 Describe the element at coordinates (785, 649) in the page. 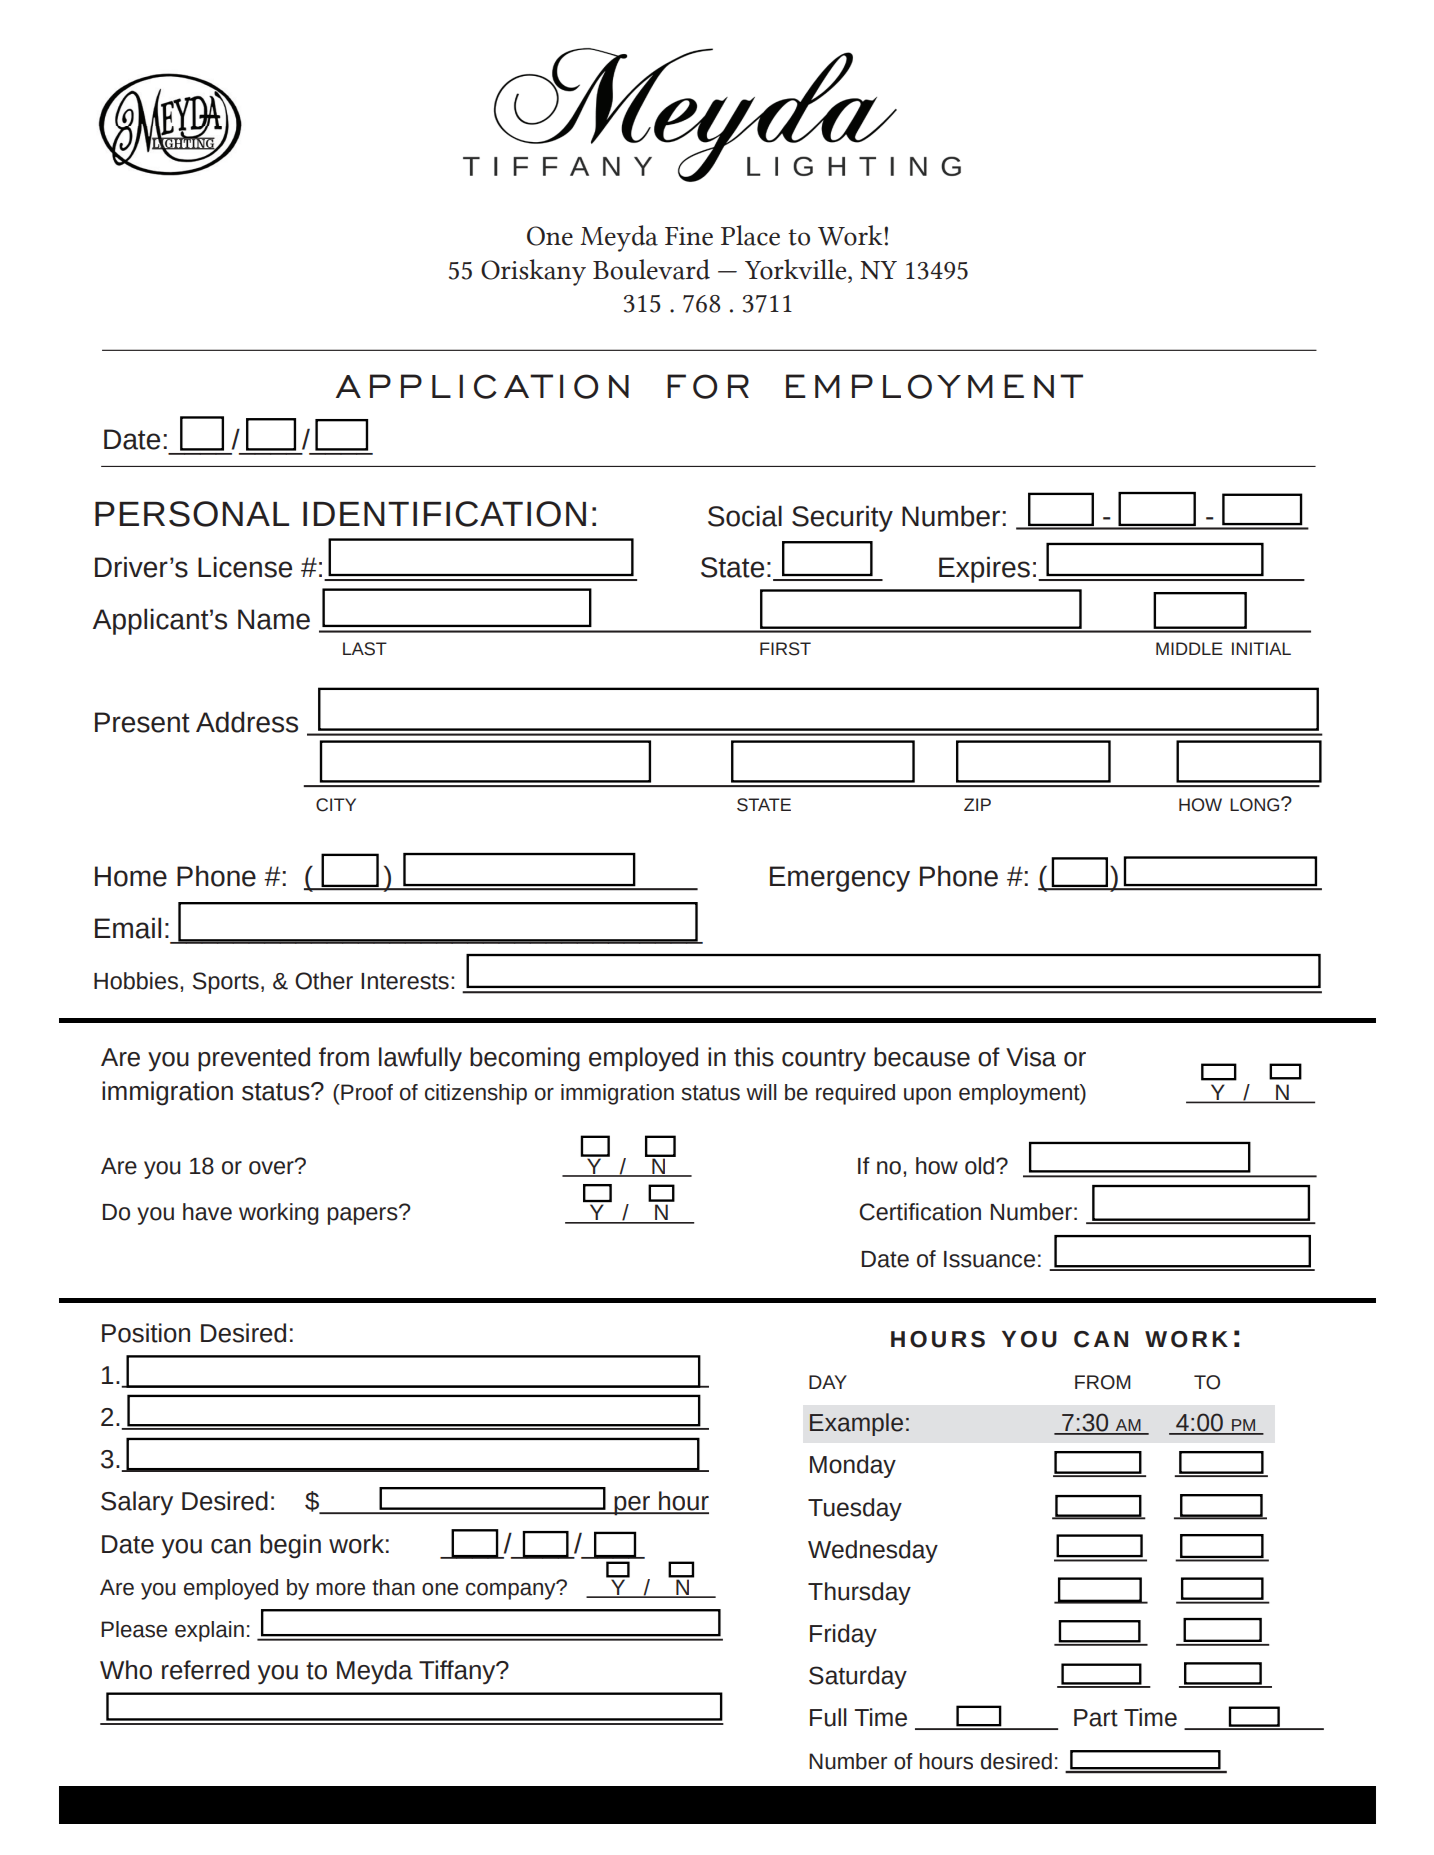

I see `first` at that location.
